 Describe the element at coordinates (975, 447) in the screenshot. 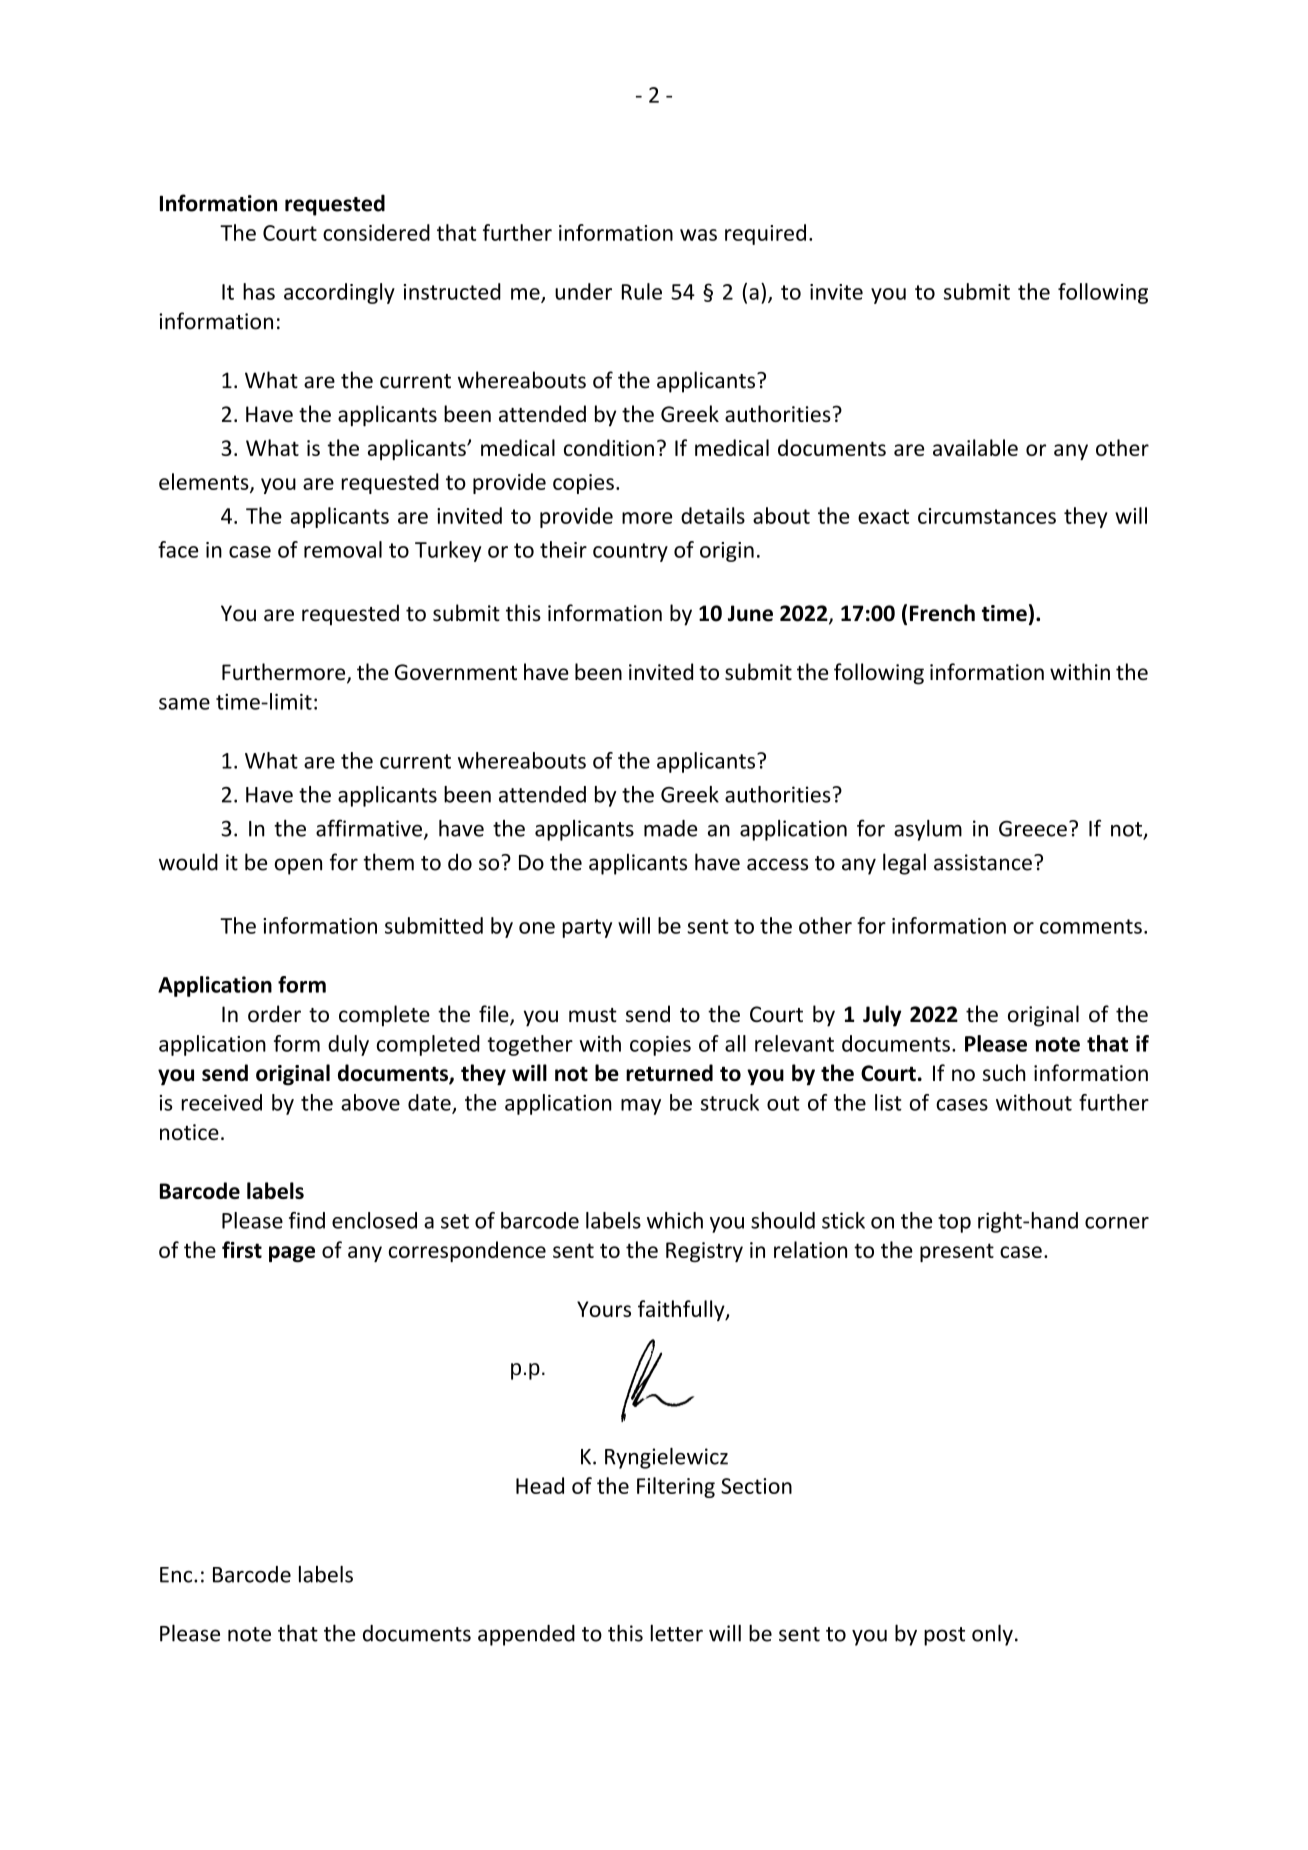

I see `available` at that location.
